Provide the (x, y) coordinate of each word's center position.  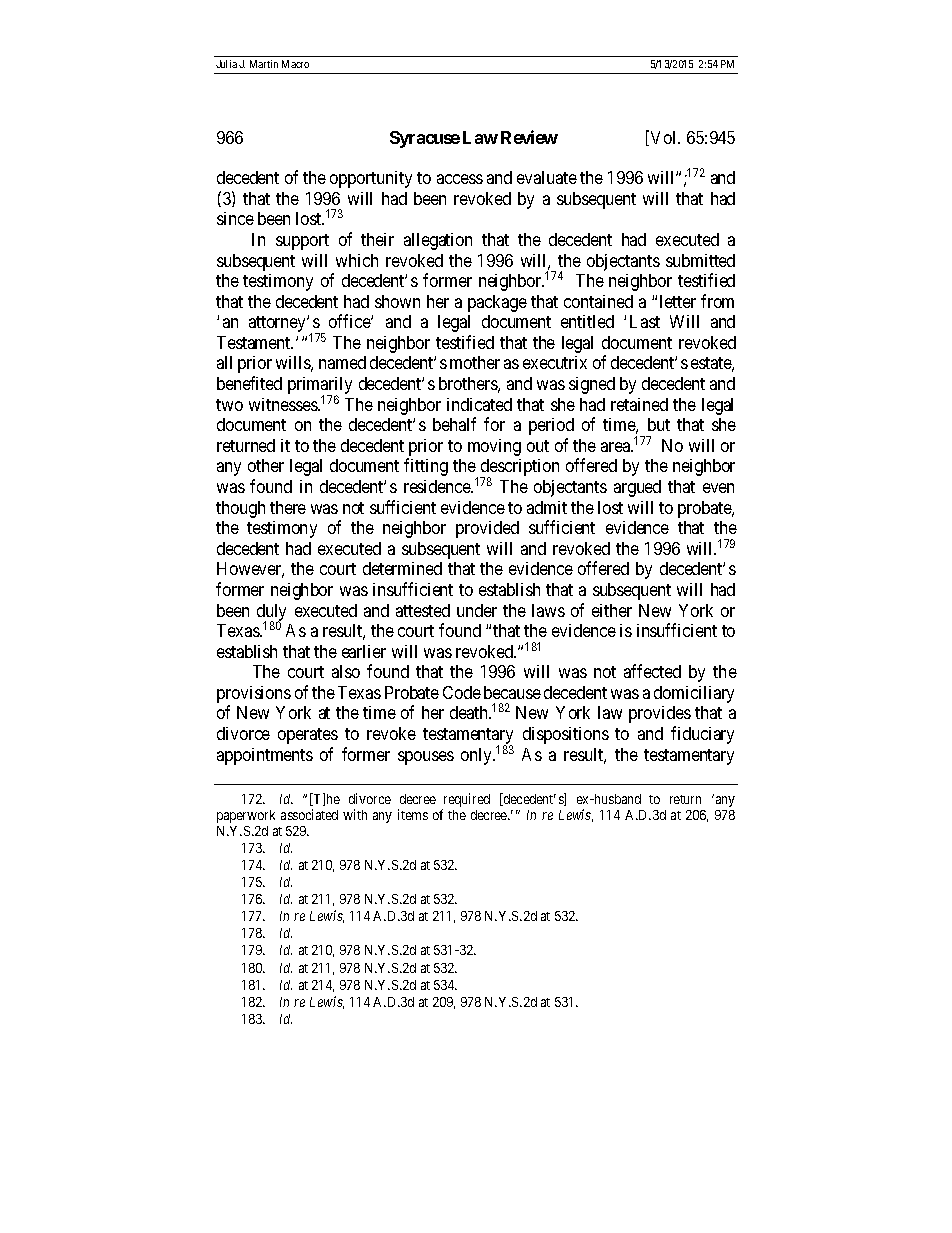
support (302, 242)
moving (494, 447)
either (612, 610)
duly (271, 613)
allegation (438, 241)
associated (309, 814)
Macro (295, 64)
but (659, 424)
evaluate (547, 177)
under (477, 610)
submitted (700, 260)
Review (529, 137)
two (229, 405)
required (466, 801)
